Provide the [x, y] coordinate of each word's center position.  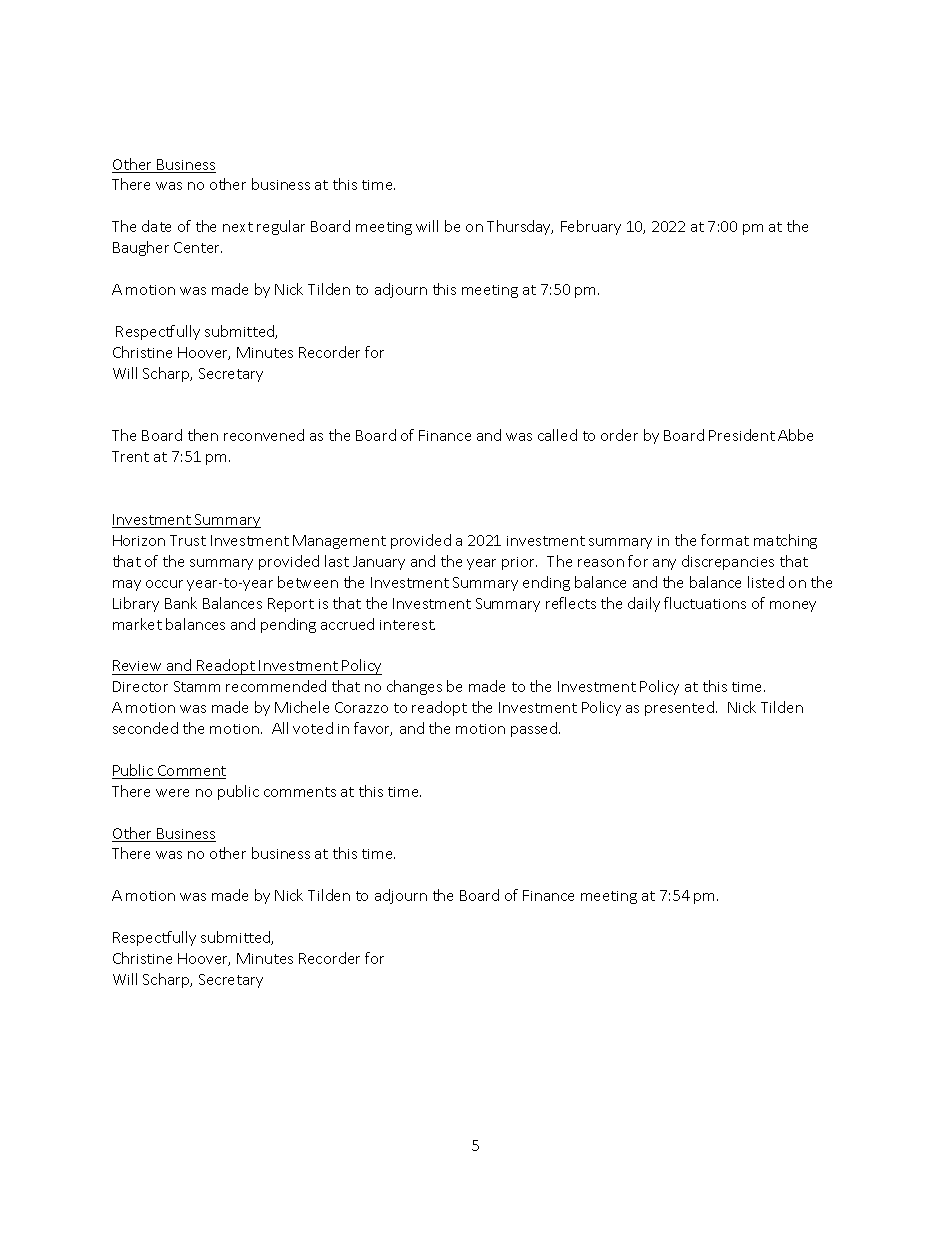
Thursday [520, 227]
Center [198, 247]
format [725, 540]
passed [535, 729]
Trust [188, 540]
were [172, 793]
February [591, 227]
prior [519, 563]
